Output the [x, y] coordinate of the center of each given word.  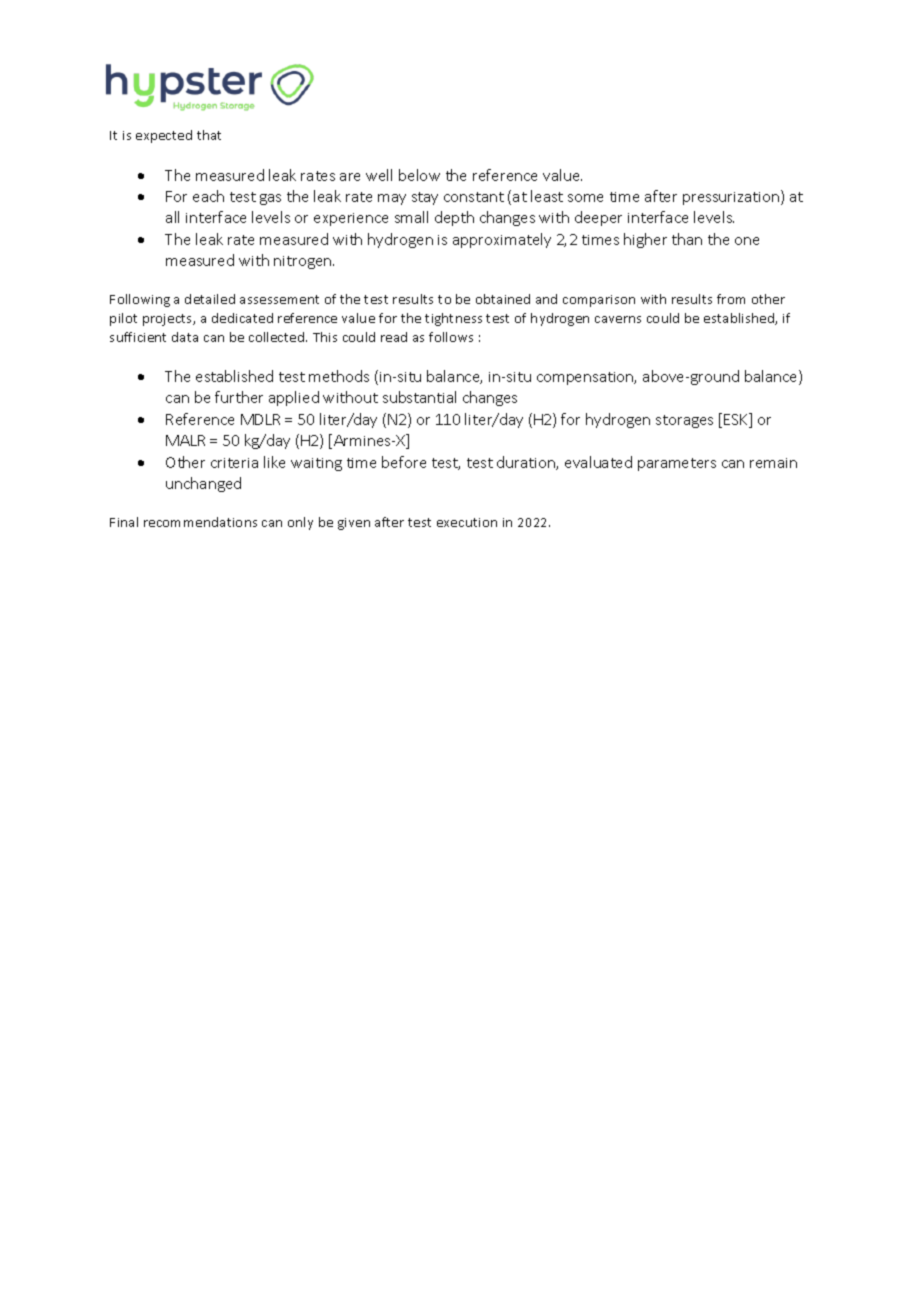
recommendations [200, 522]
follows [451, 337]
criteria [234, 463]
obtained [503, 299]
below [419, 175]
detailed [210, 299]
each [208, 196]
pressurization [732, 197]
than [687, 239]
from [731, 299]
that [209, 135]
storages [684, 421]
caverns [618, 319]
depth [454, 218]
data [185, 337]
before [404, 462]
